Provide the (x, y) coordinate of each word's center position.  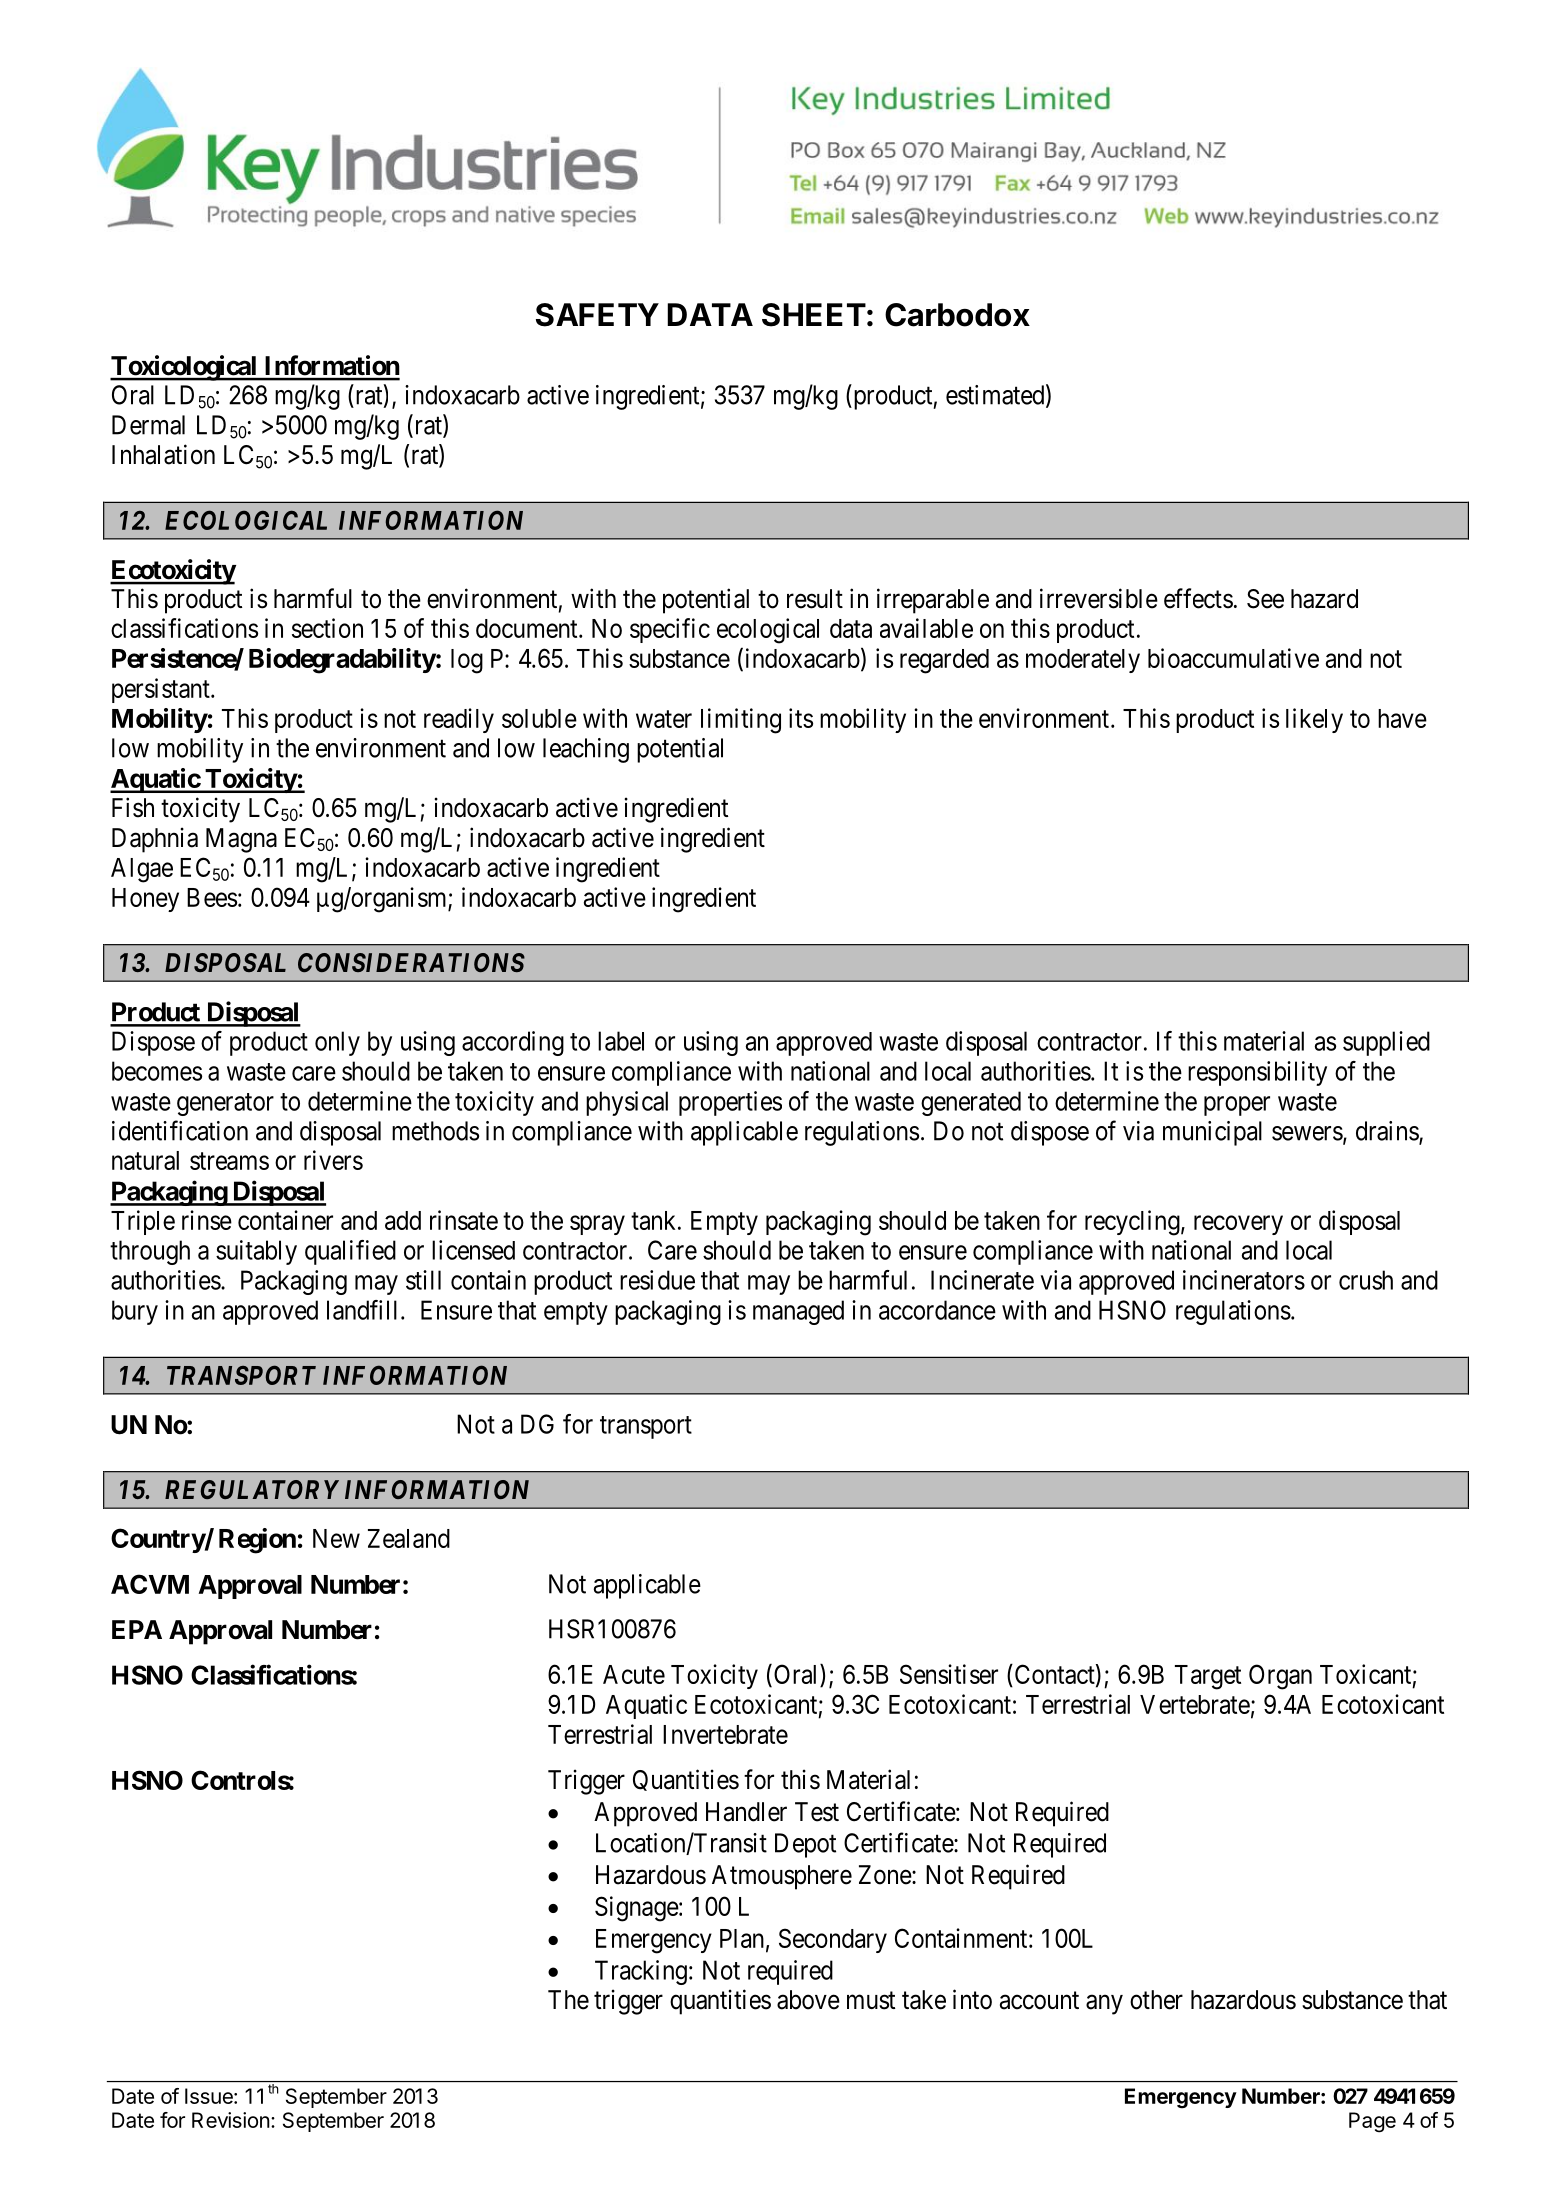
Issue (210, 2096)
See (1265, 599)
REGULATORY (252, 1489)
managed (798, 1312)
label (621, 1041)
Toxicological (184, 368)
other (1156, 2000)
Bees (212, 897)
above (808, 2000)
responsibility (1257, 1073)
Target (1208, 1677)
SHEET (814, 315)
